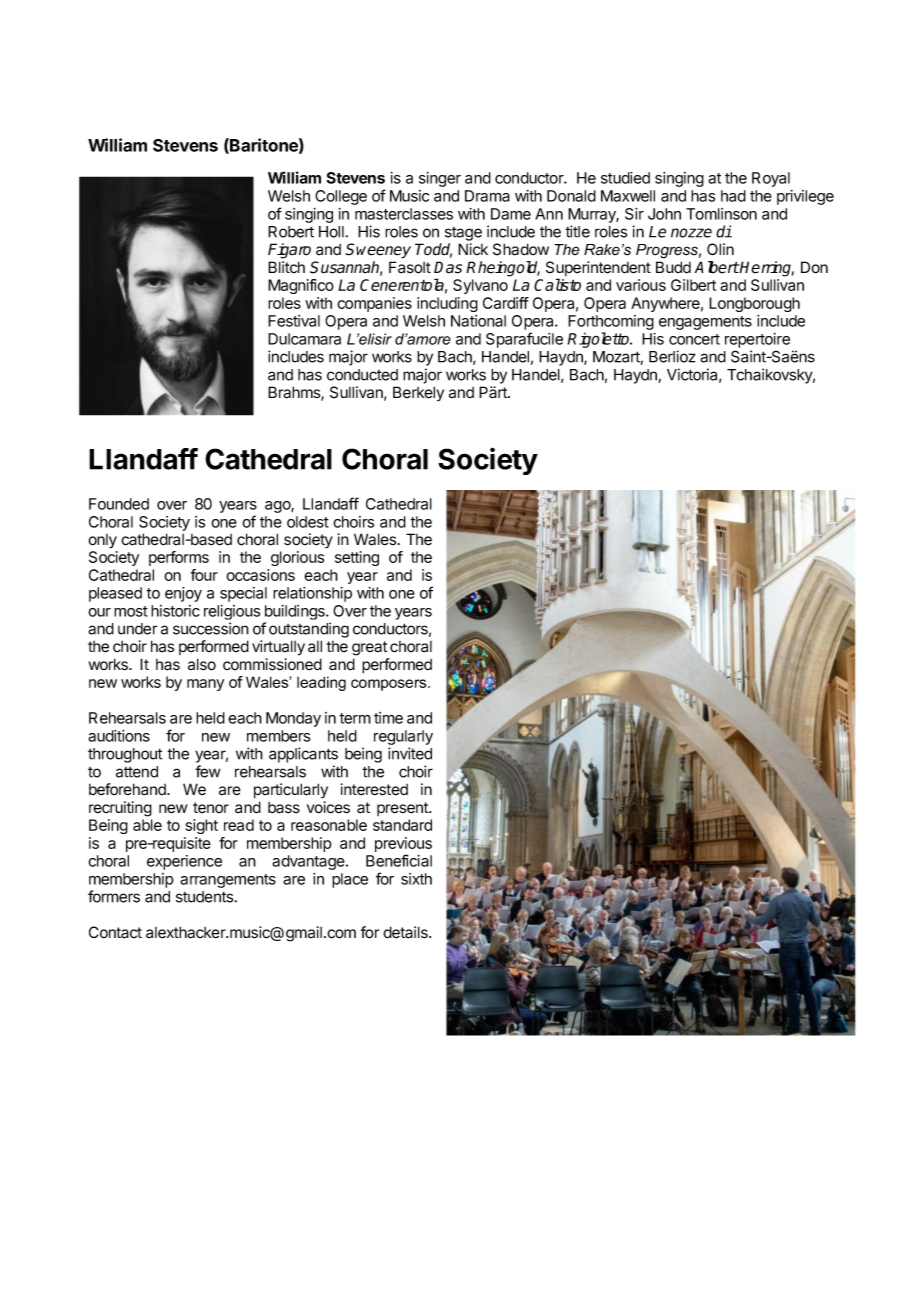 The image size is (924, 1308). Describe the element at coordinates (228, 881) in the page. I see `arrangements` at that location.
